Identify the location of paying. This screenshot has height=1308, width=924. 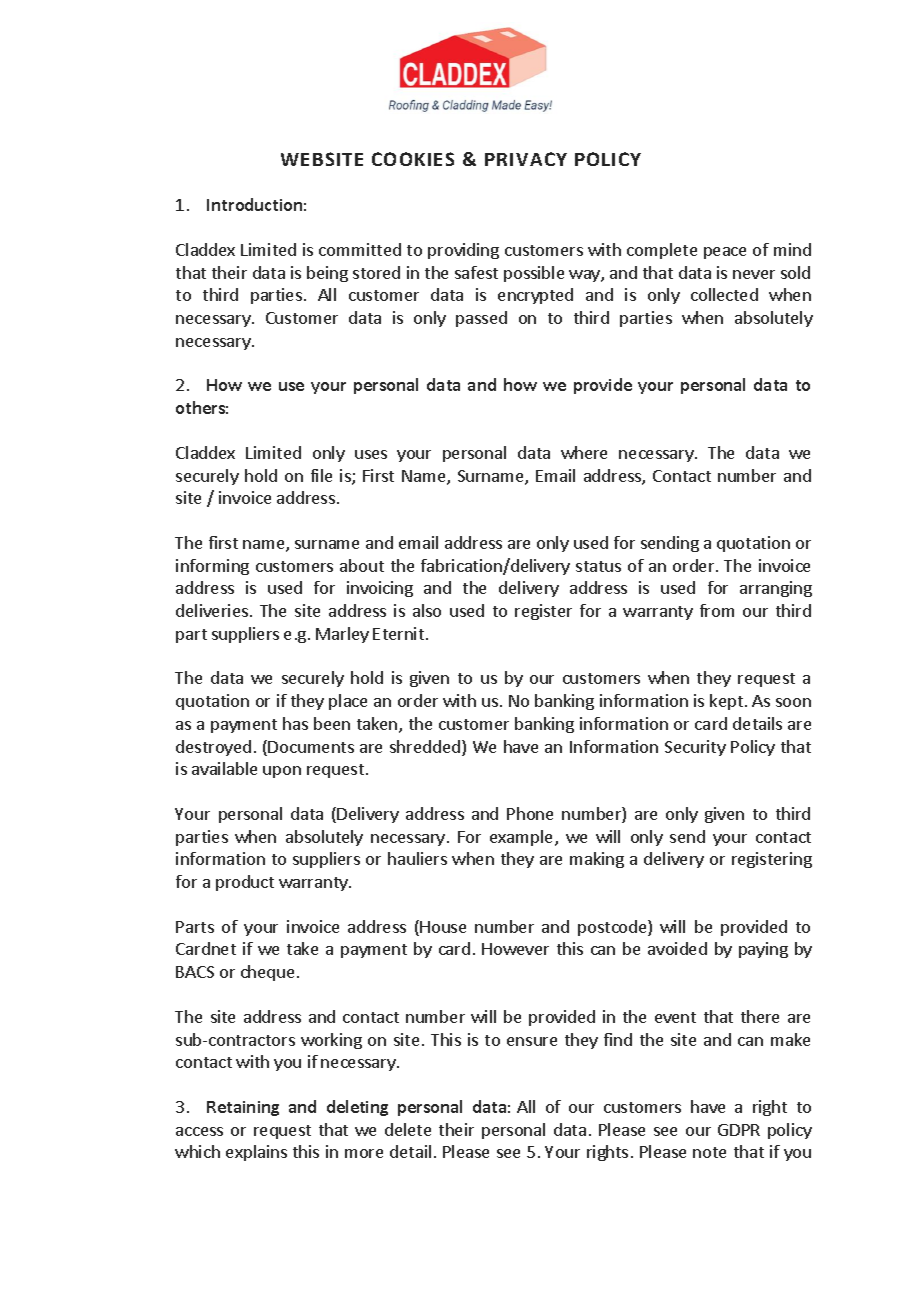
(763, 950).
